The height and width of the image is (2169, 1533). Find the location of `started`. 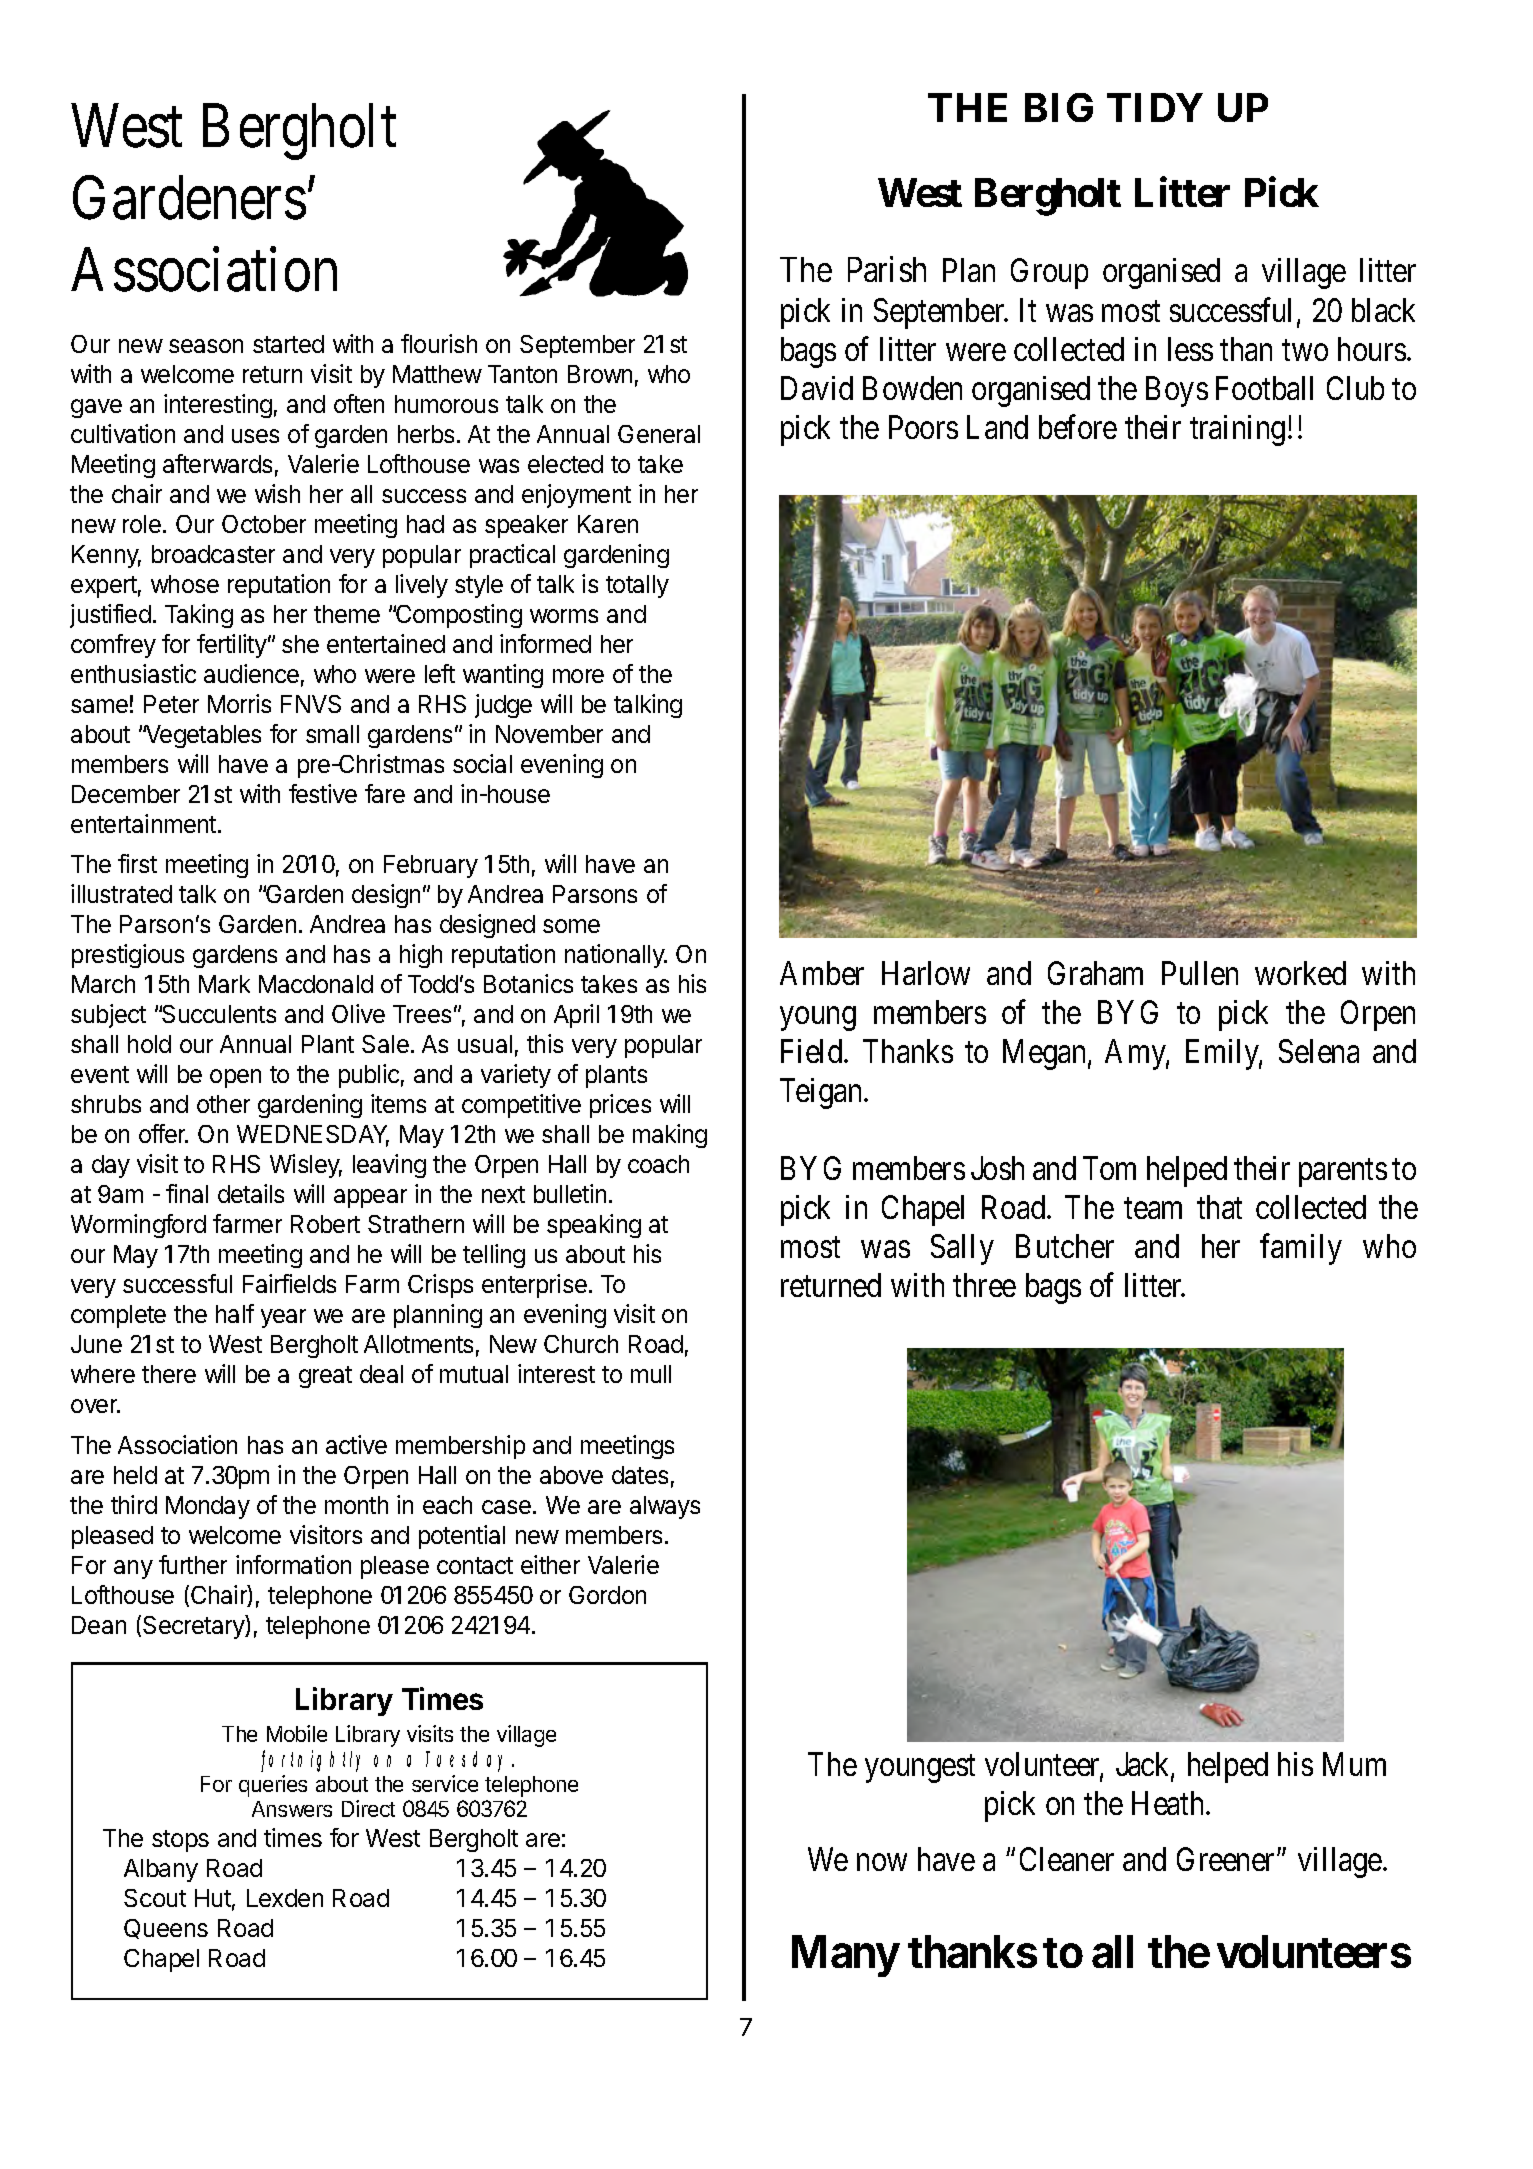

started is located at coordinates (288, 344).
